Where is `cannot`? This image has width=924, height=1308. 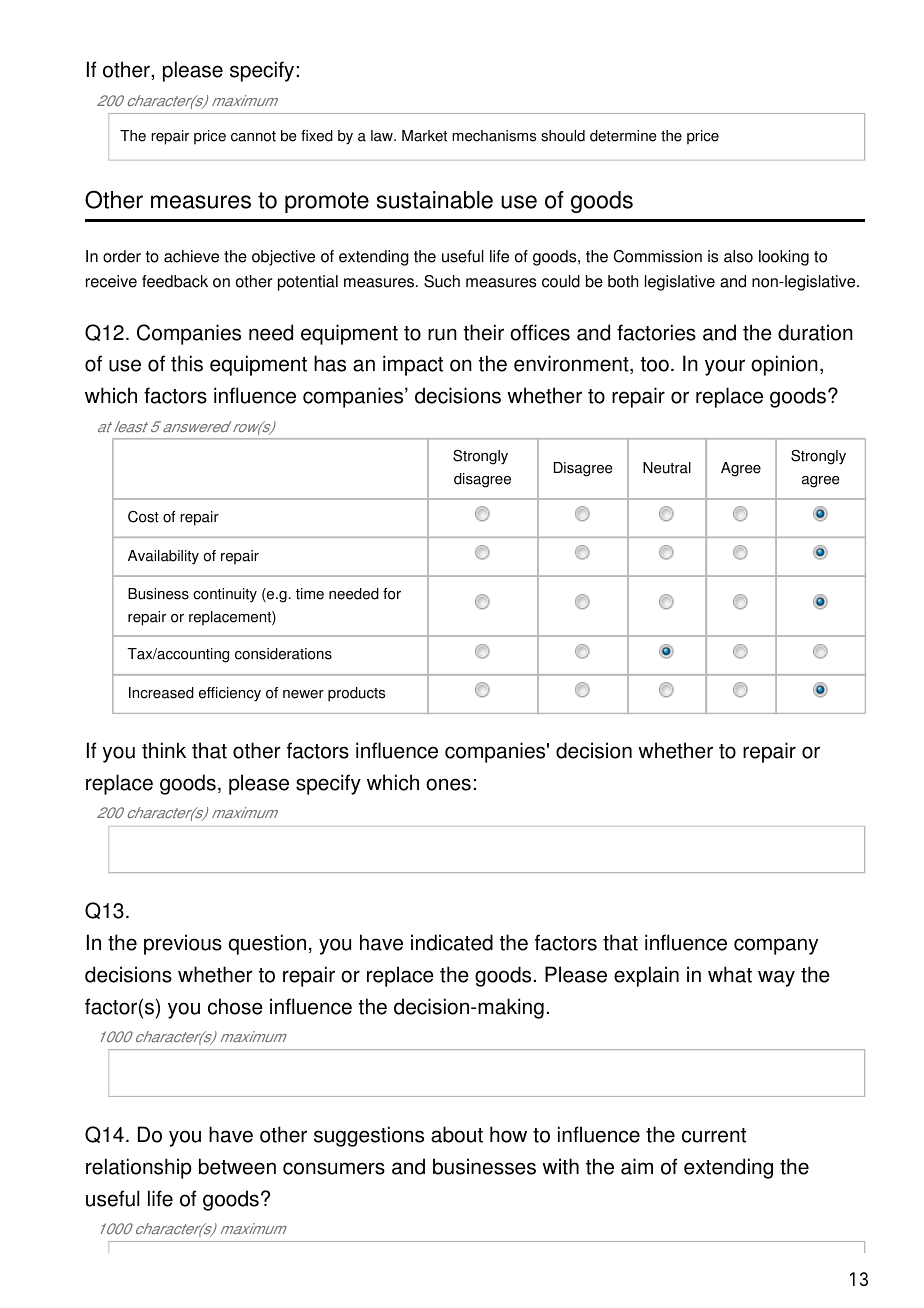
cannot is located at coordinates (253, 136).
